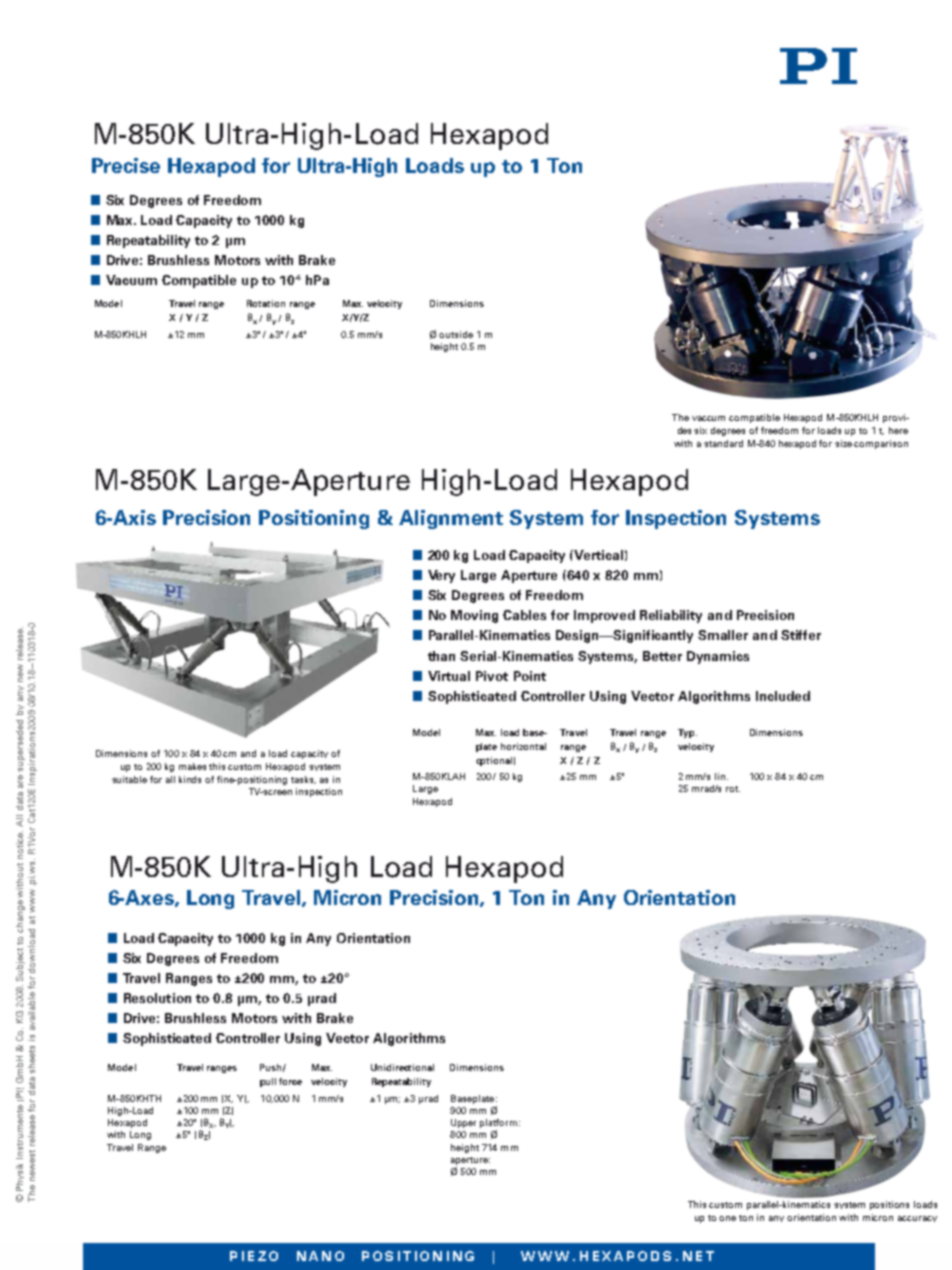 Image resolution: width=952 pixels, height=1270 pixels. I want to click on PIEZO, so click(254, 1256).
